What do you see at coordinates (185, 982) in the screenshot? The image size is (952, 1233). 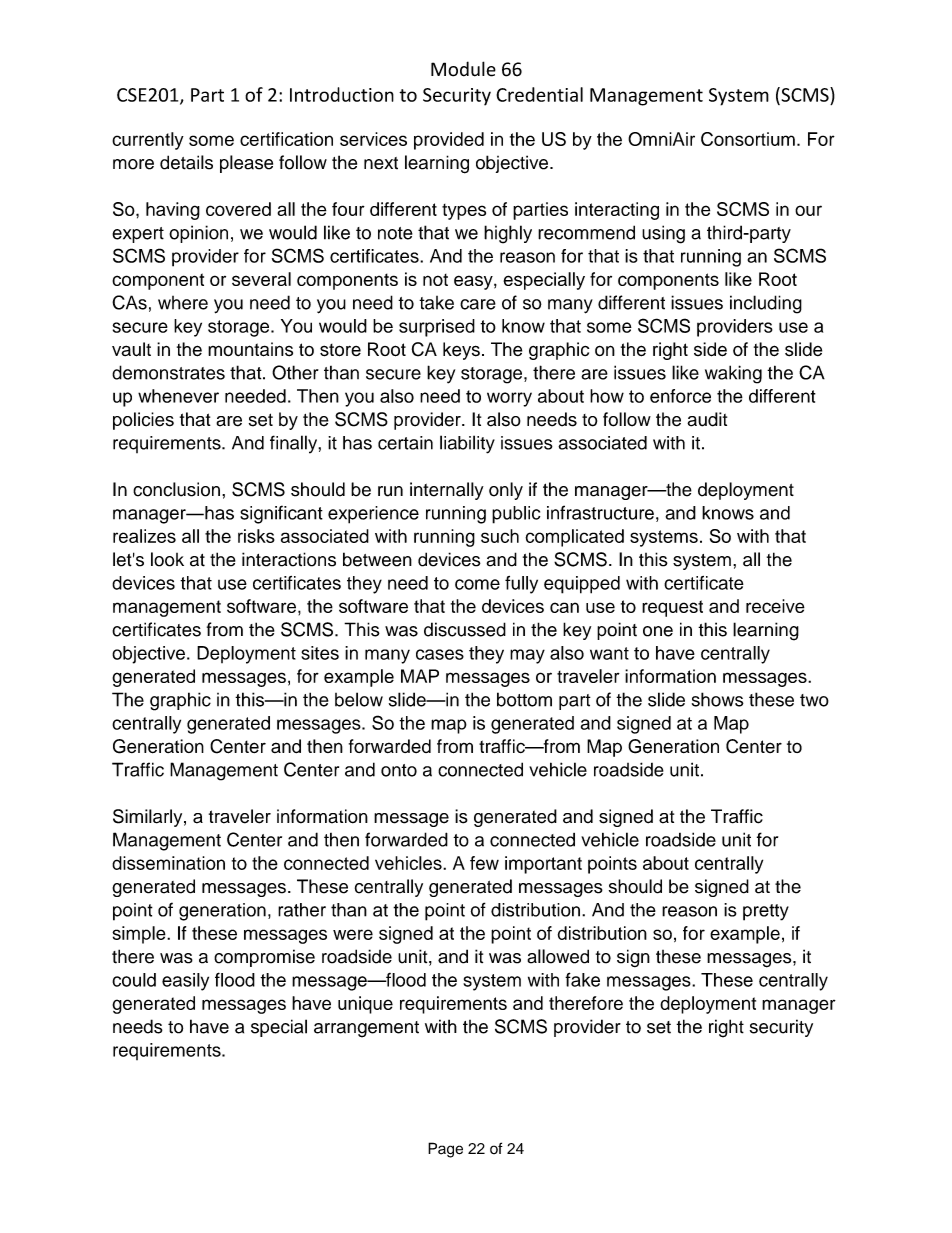 I see `easily` at bounding box center [185, 982].
